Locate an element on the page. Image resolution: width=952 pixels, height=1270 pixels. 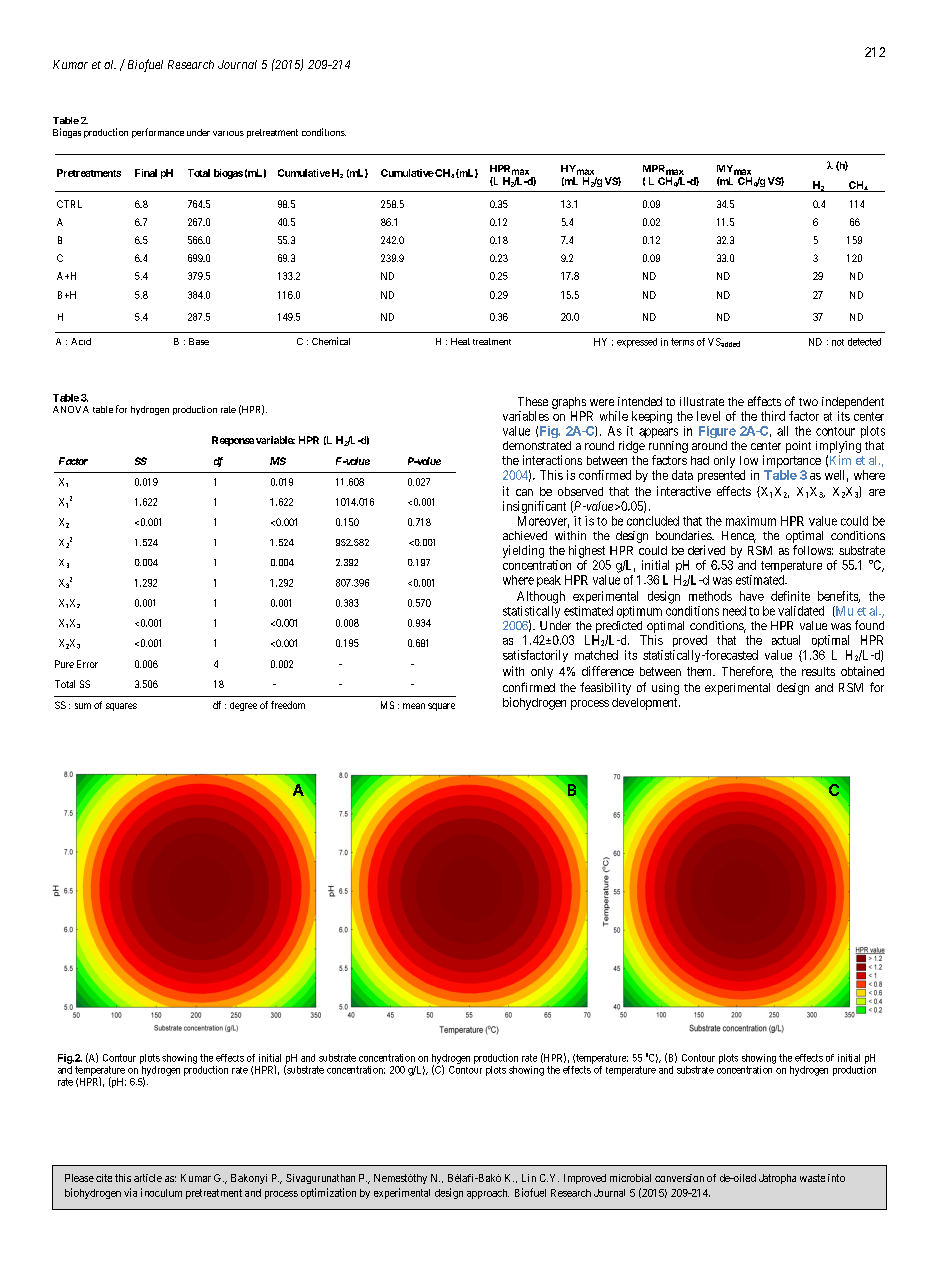
various is located at coordinates (228, 133).
